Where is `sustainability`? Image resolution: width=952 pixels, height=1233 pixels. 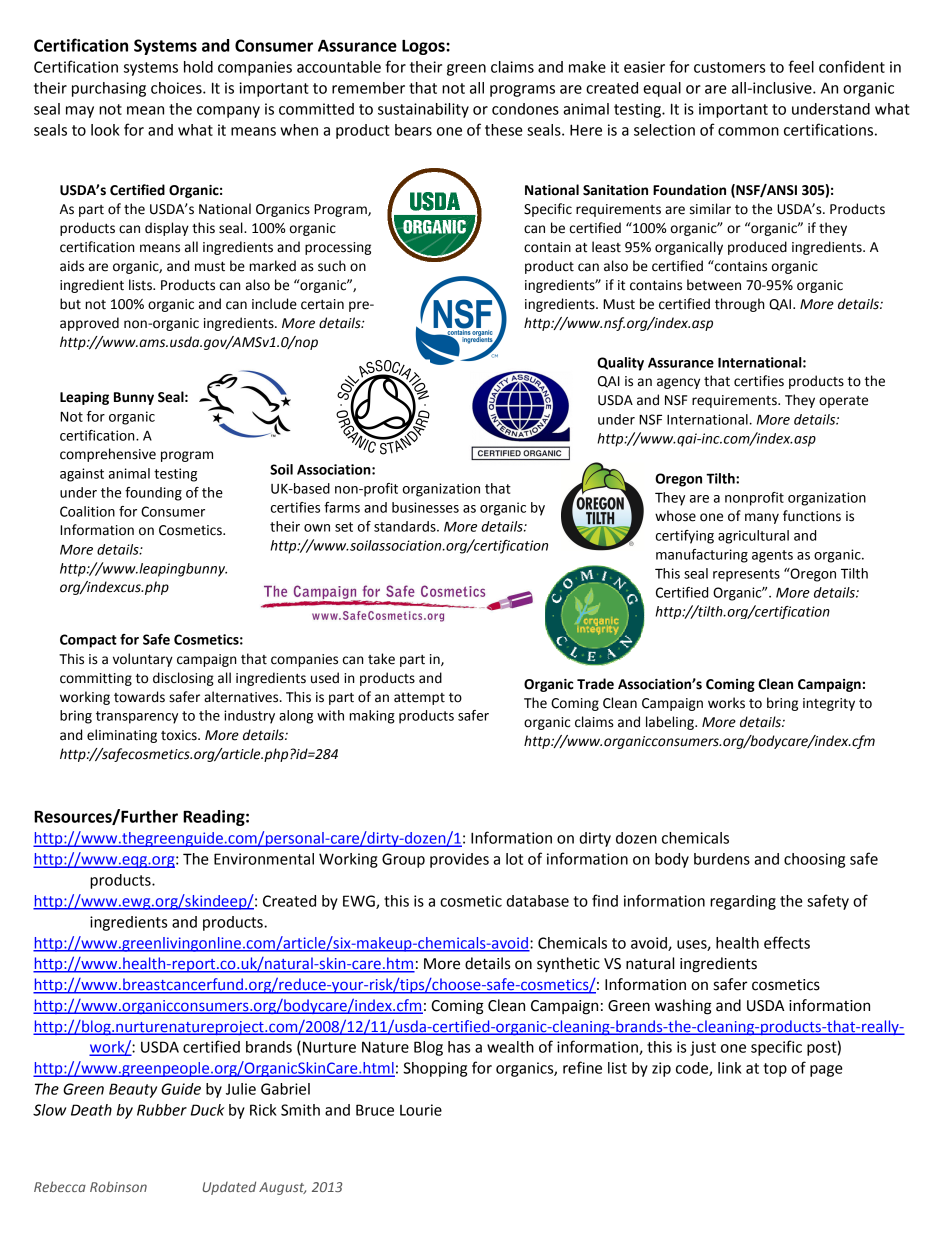
sustainability is located at coordinates (423, 110).
